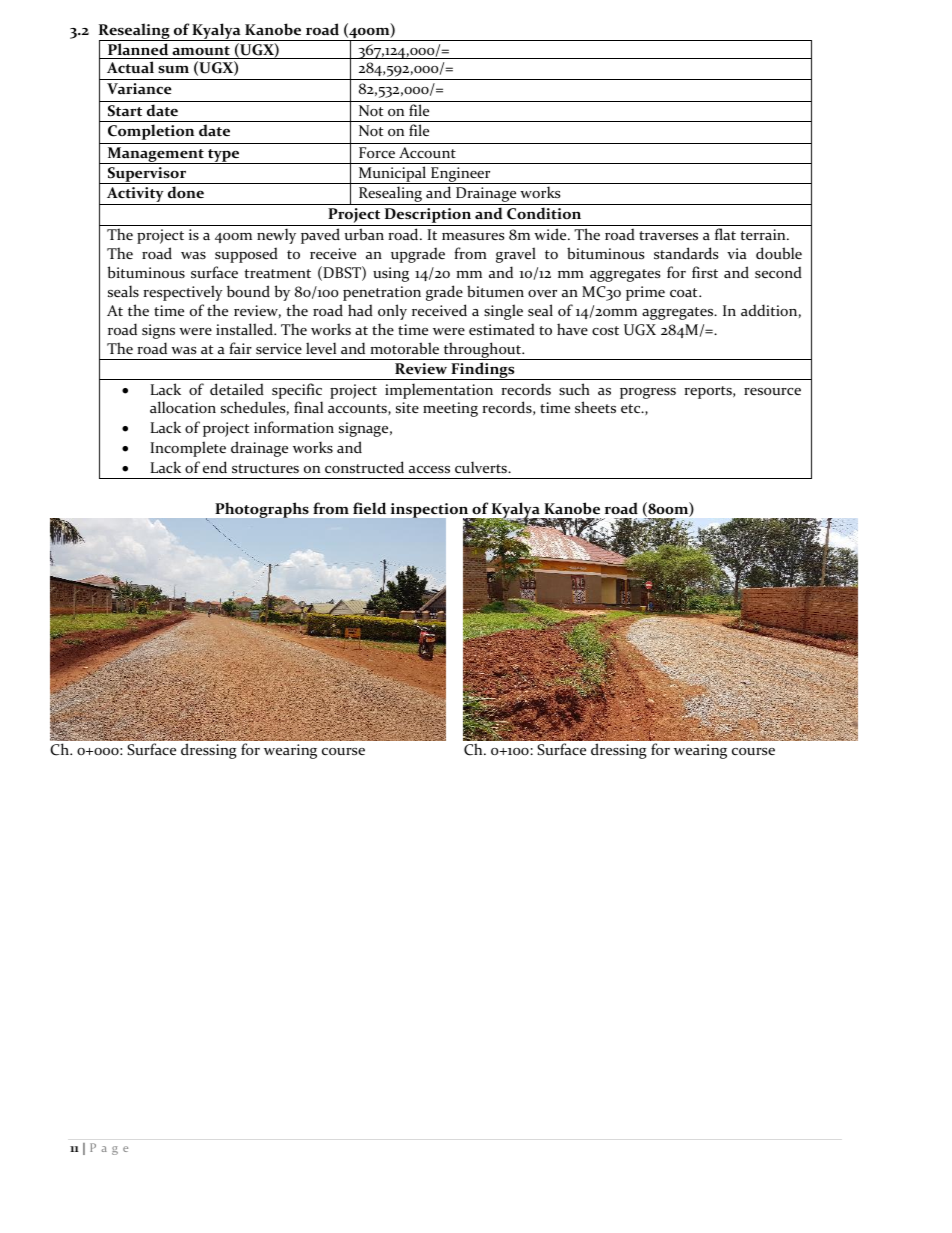 Image resolution: width=952 pixels, height=1233 pixels. I want to click on sum, so click(173, 69).
